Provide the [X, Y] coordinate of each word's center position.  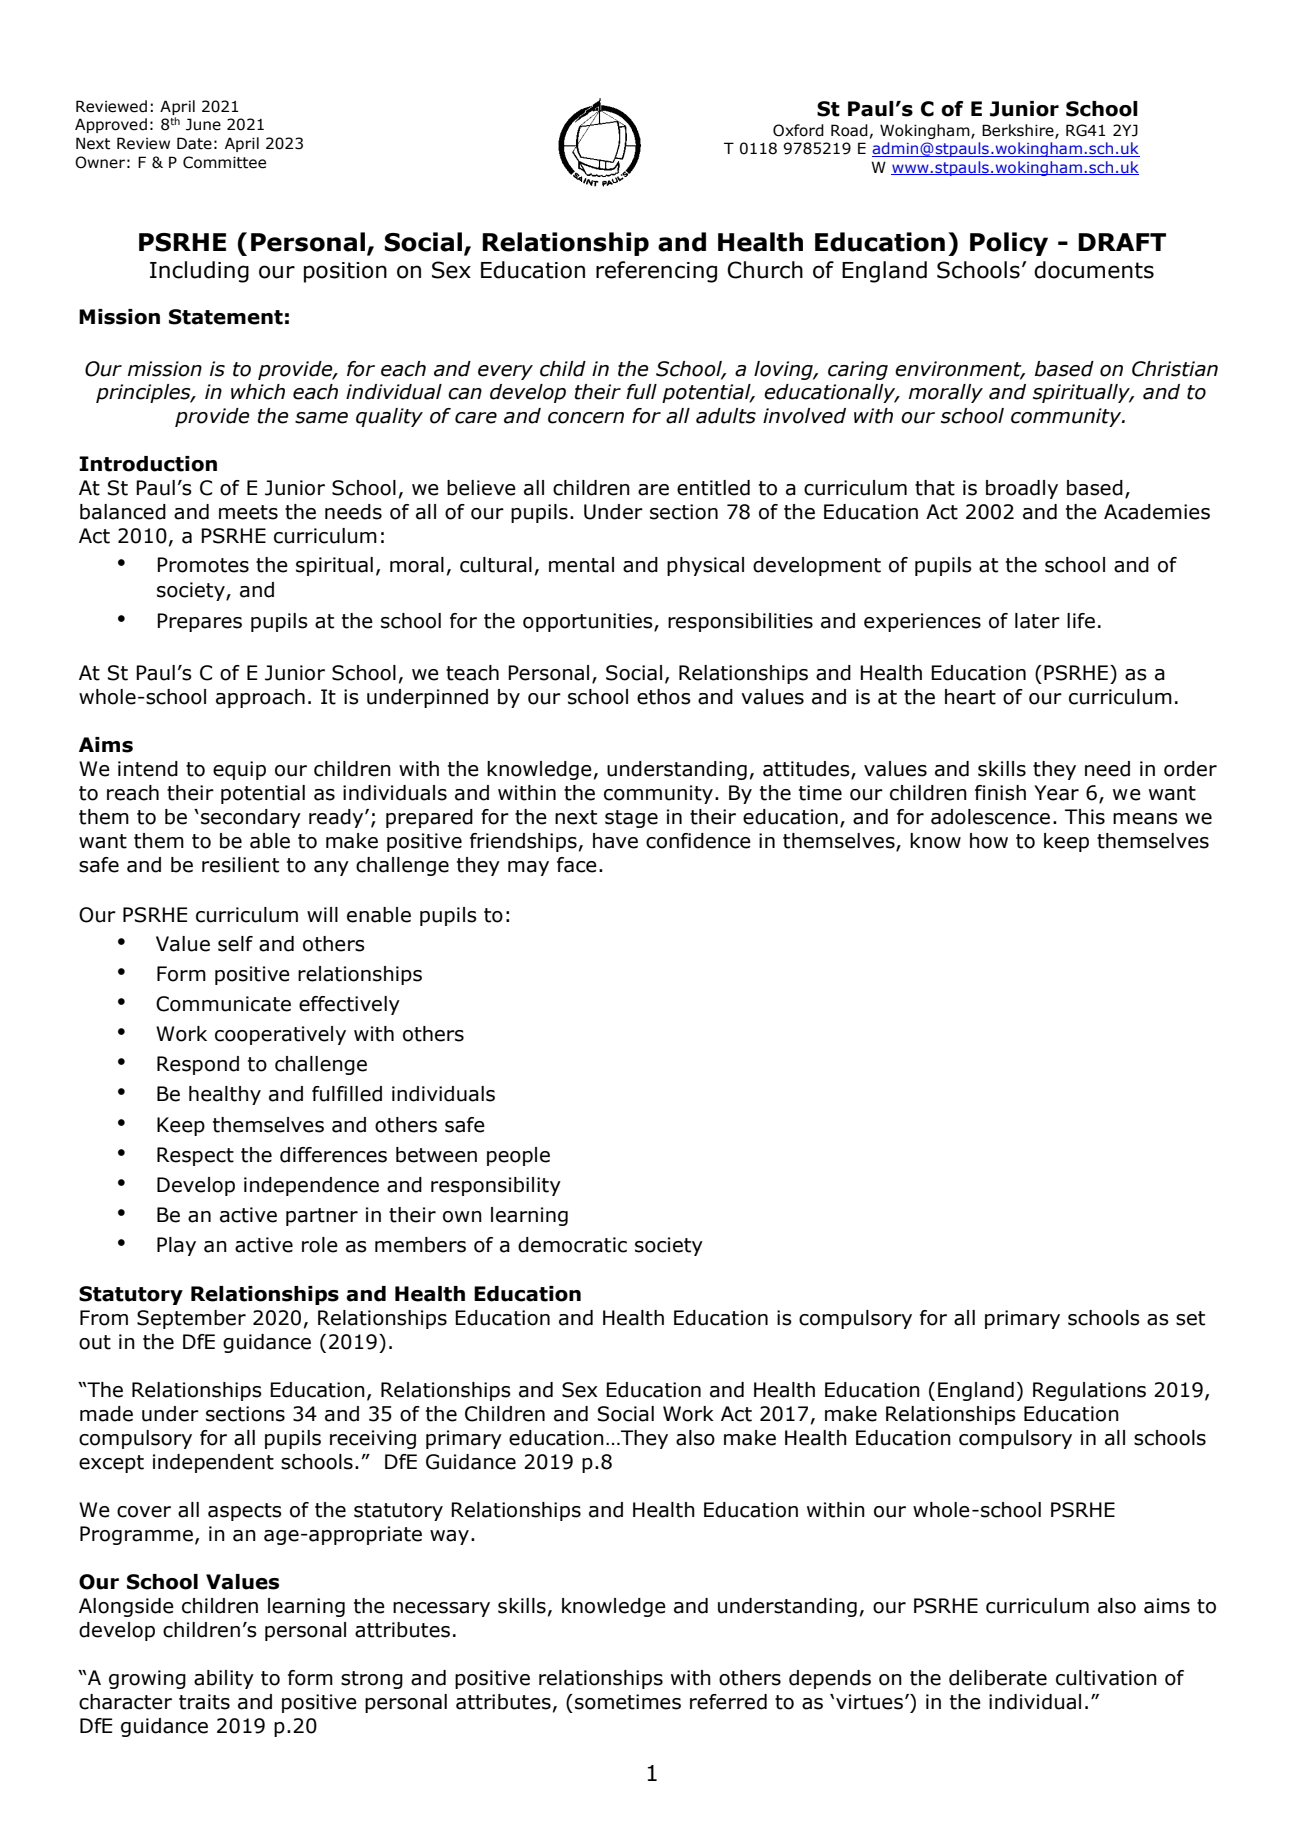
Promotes [203, 565]
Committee [224, 162]
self [235, 944]
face [577, 865]
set [1190, 1318]
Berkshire [1019, 131]
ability [224, 1679]
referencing [656, 272]
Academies [1157, 512]
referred [728, 1702]
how [989, 841]
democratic [572, 1245]
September [191, 1319]
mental [581, 565]
